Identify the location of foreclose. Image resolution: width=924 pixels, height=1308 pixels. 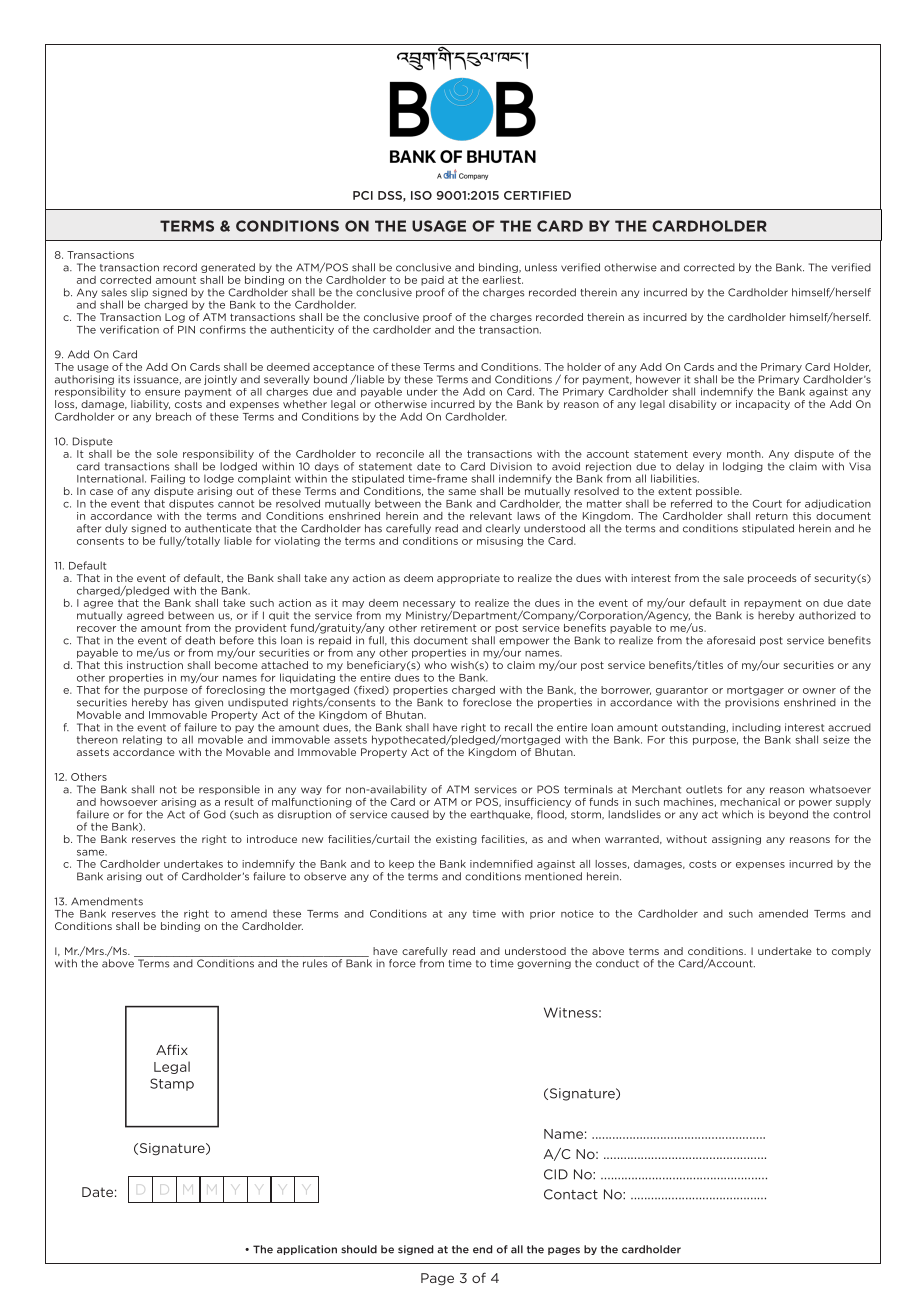
(487, 702).
